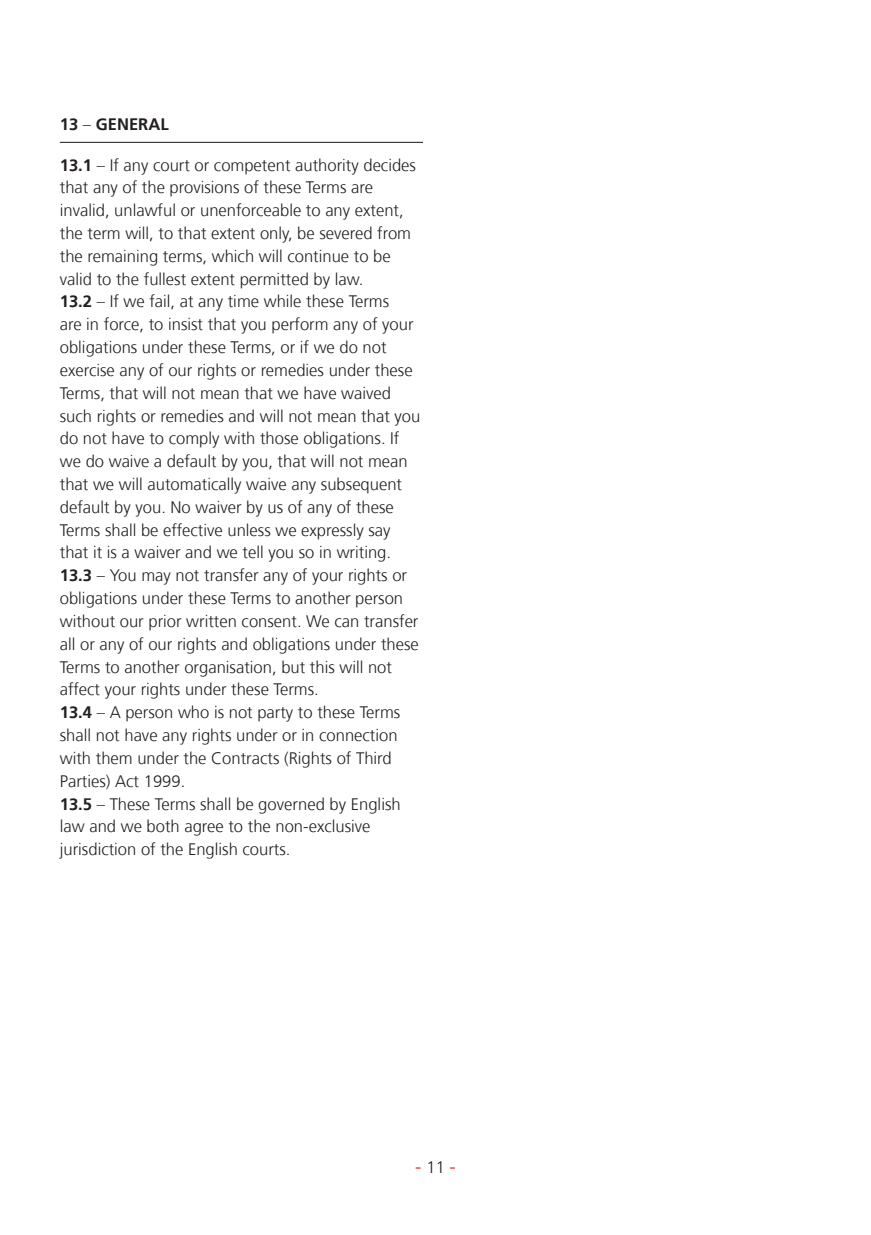 The height and width of the image is (1235, 871). Describe the element at coordinates (97, 850) in the image. I see `jurisdiction` at that location.
